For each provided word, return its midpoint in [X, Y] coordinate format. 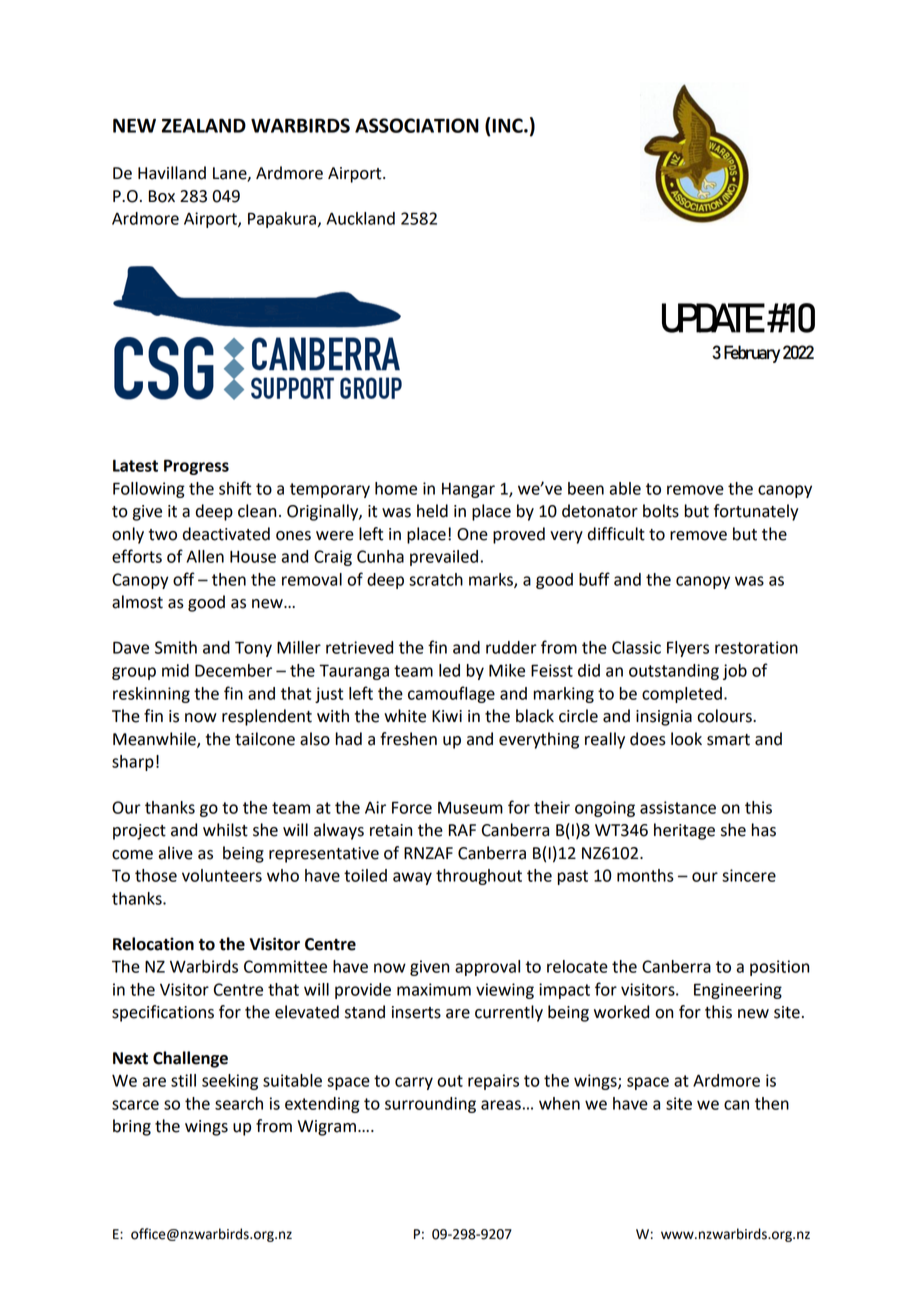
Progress [196, 467]
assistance [678, 807]
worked [621, 1012]
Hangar [468, 490]
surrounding [430, 1105]
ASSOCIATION [417, 125]
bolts [661, 511]
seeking [230, 1082]
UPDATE [713, 318]
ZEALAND [204, 125]
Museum [470, 807]
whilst [225, 830]
